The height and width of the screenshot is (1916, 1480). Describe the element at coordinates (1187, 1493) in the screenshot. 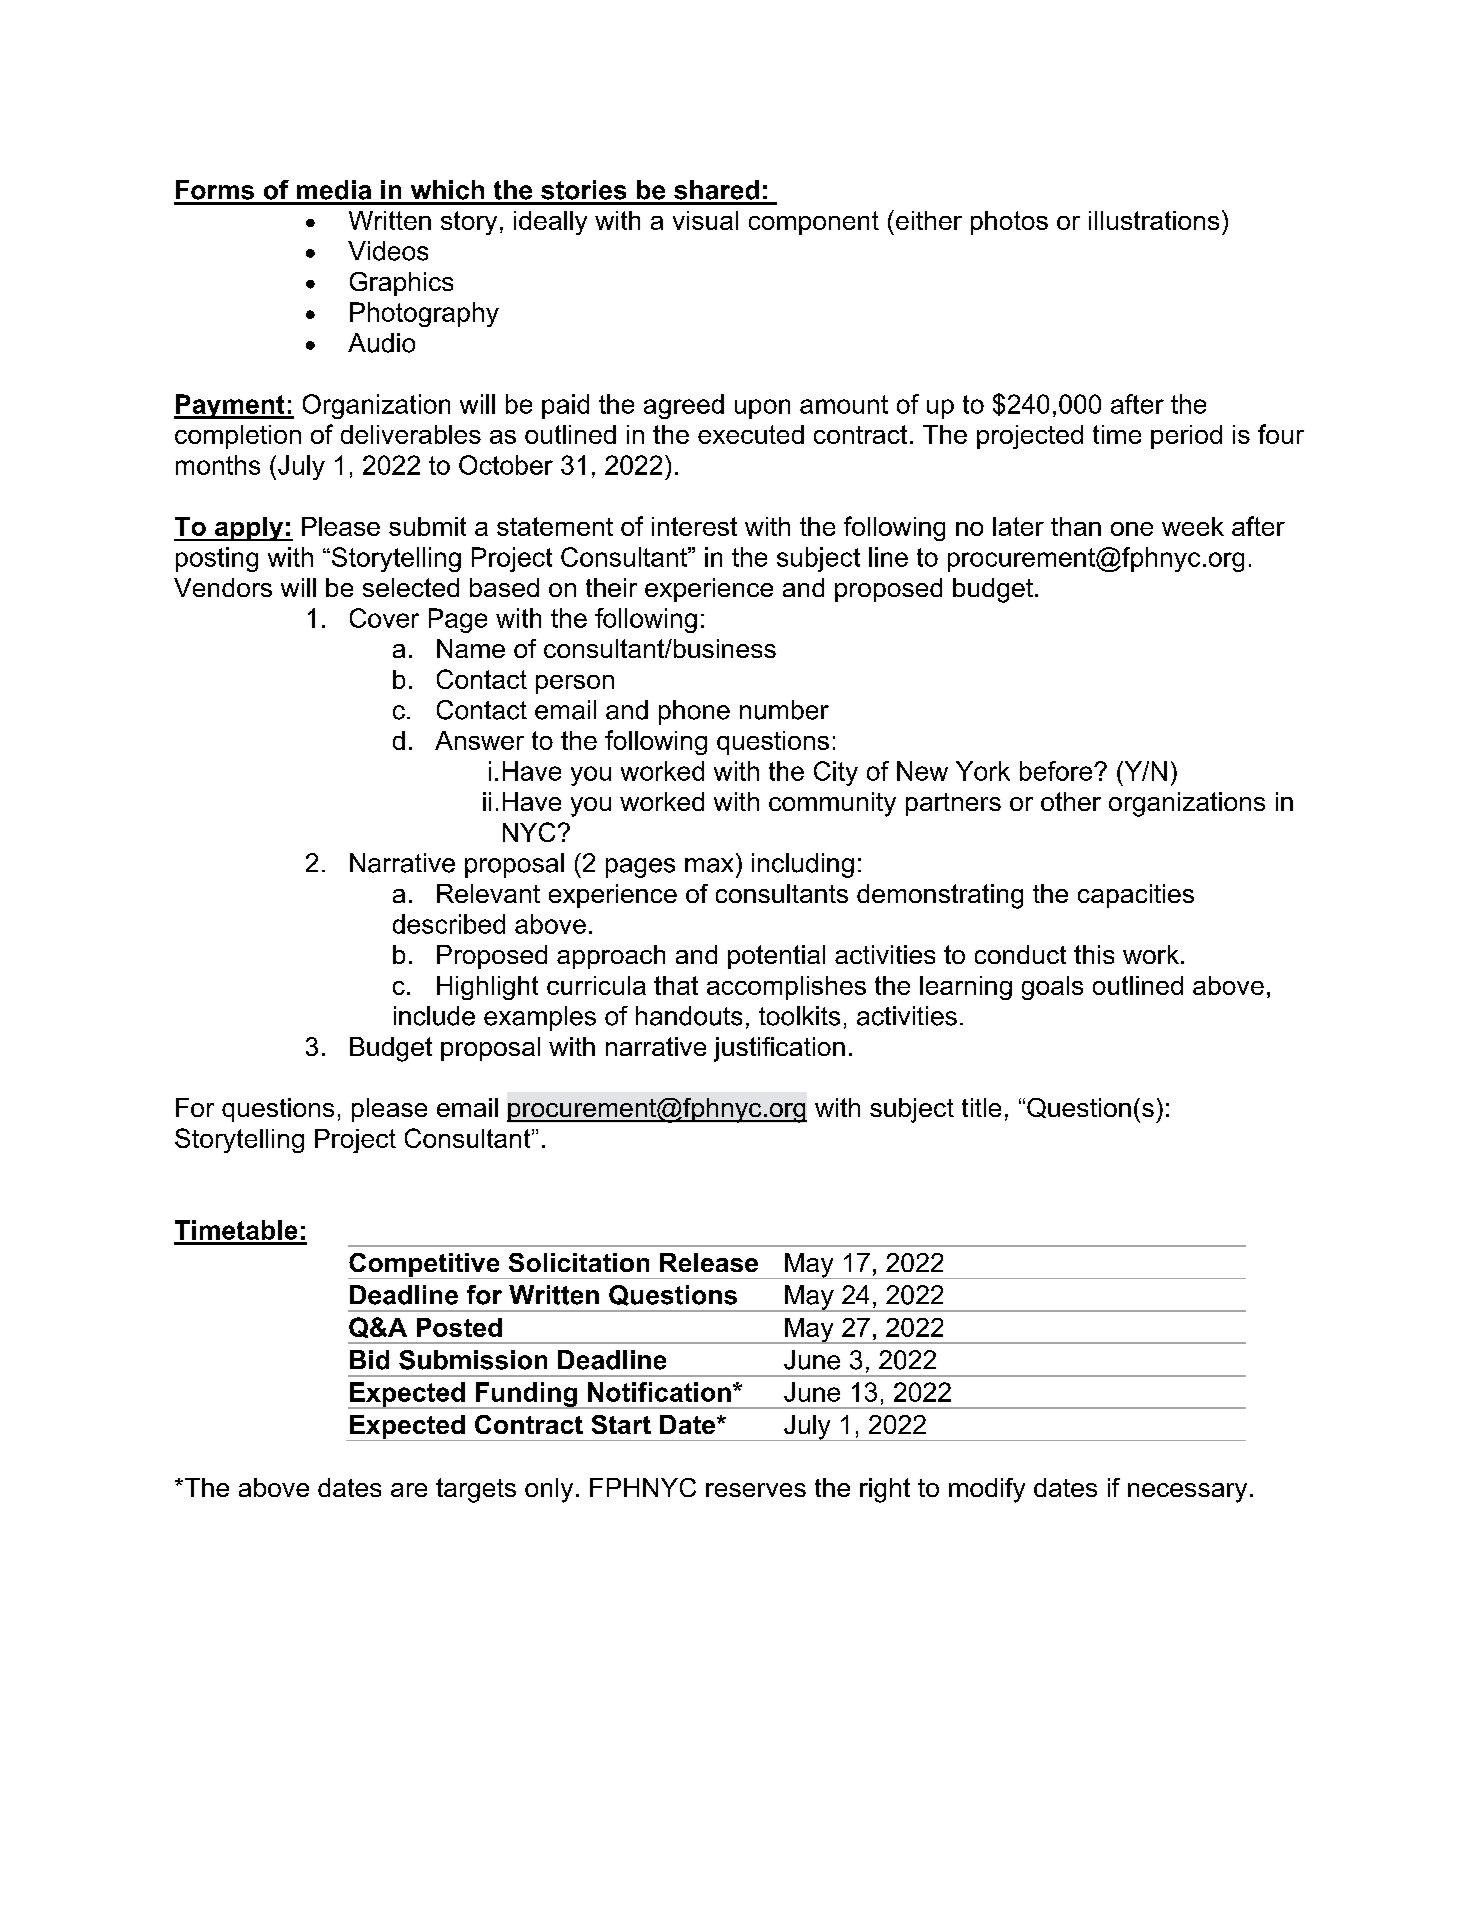

I see `necessary` at that location.
